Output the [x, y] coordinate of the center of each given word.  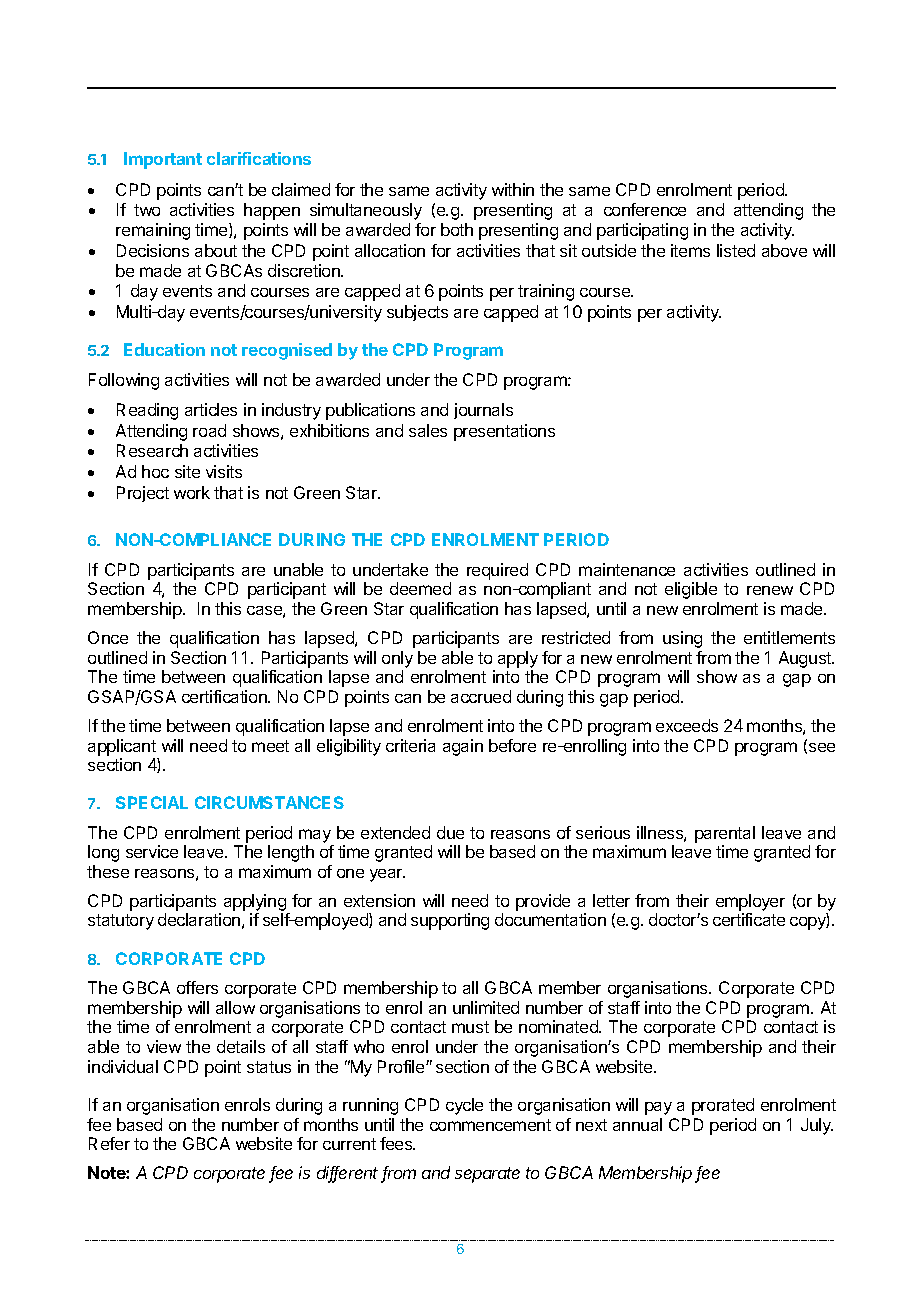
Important [163, 160]
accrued [481, 696]
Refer [109, 1143]
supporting [450, 921]
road [209, 430]
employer [750, 902]
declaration [199, 919]
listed [736, 250]
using [682, 639]
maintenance [627, 569]
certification [225, 696]
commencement [490, 1125]
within [513, 189]
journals [483, 411]
